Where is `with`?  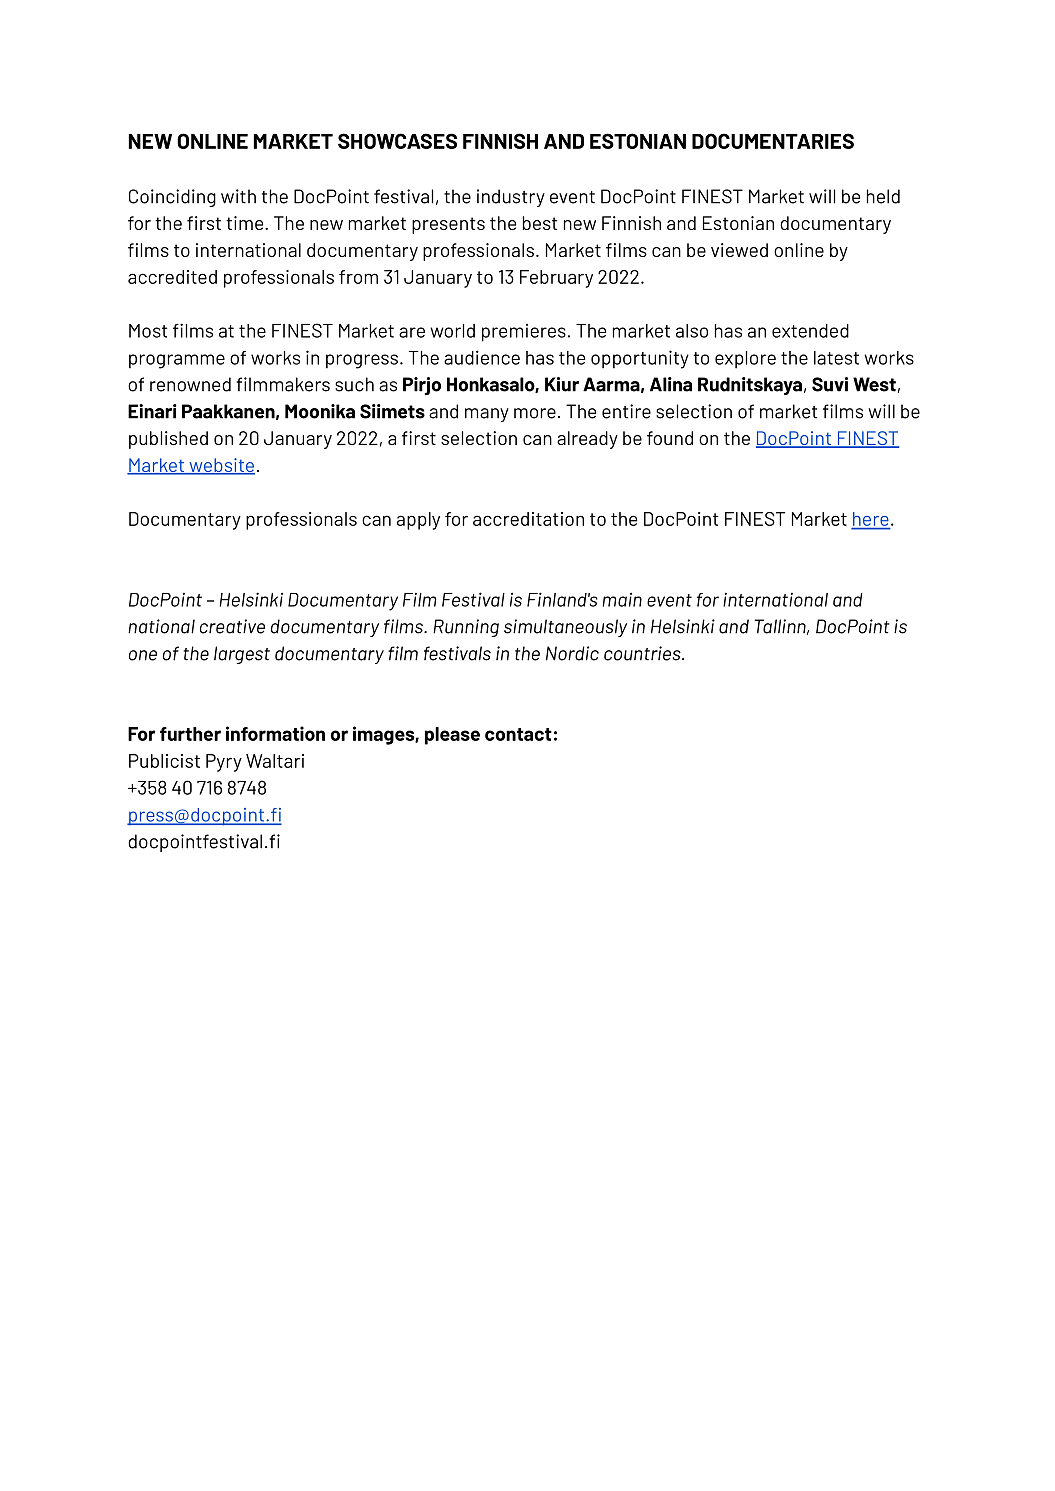
with is located at coordinates (238, 196).
